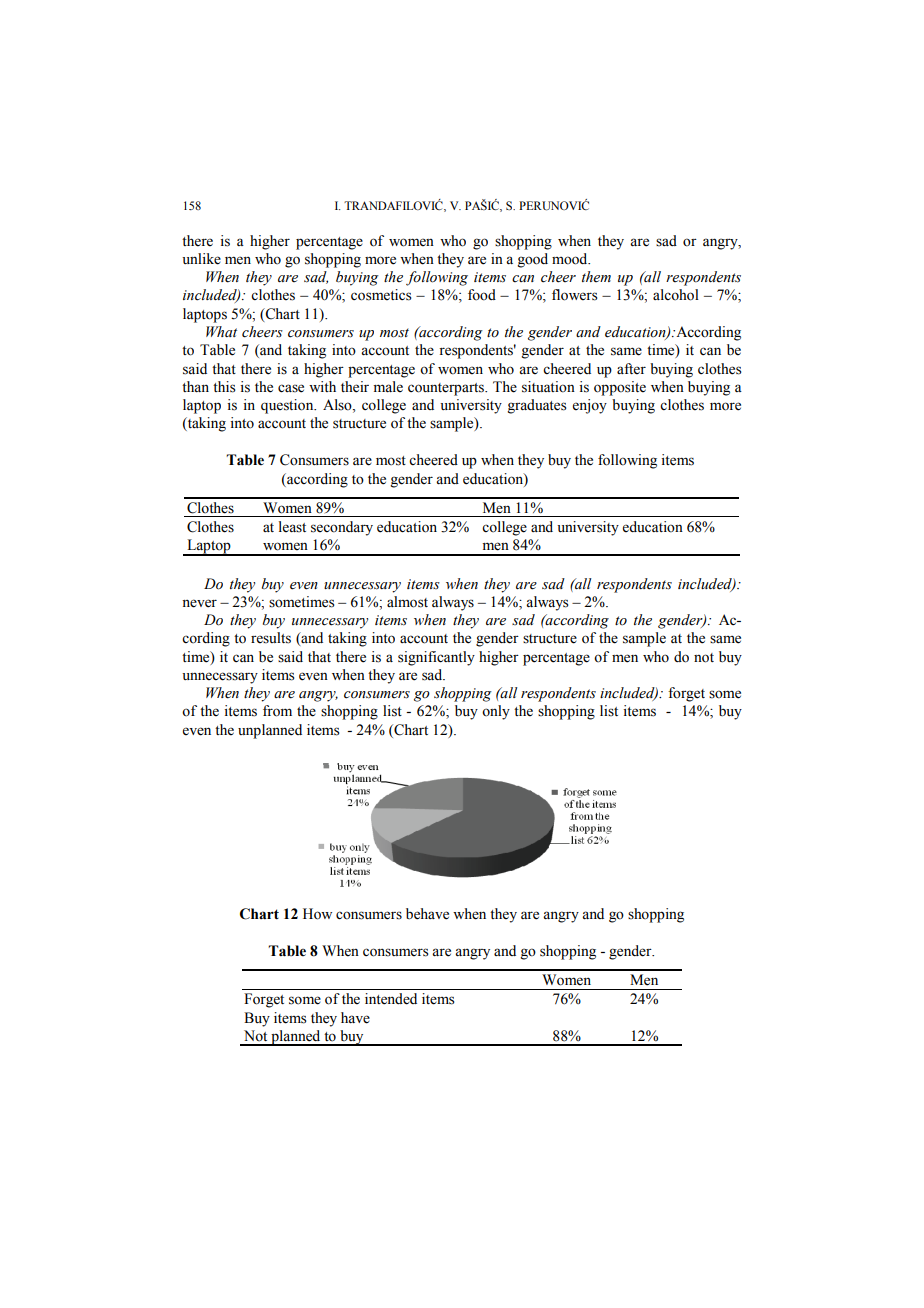 This screenshot has width=924, height=1308. I want to click on enjoy, so click(590, 406).
